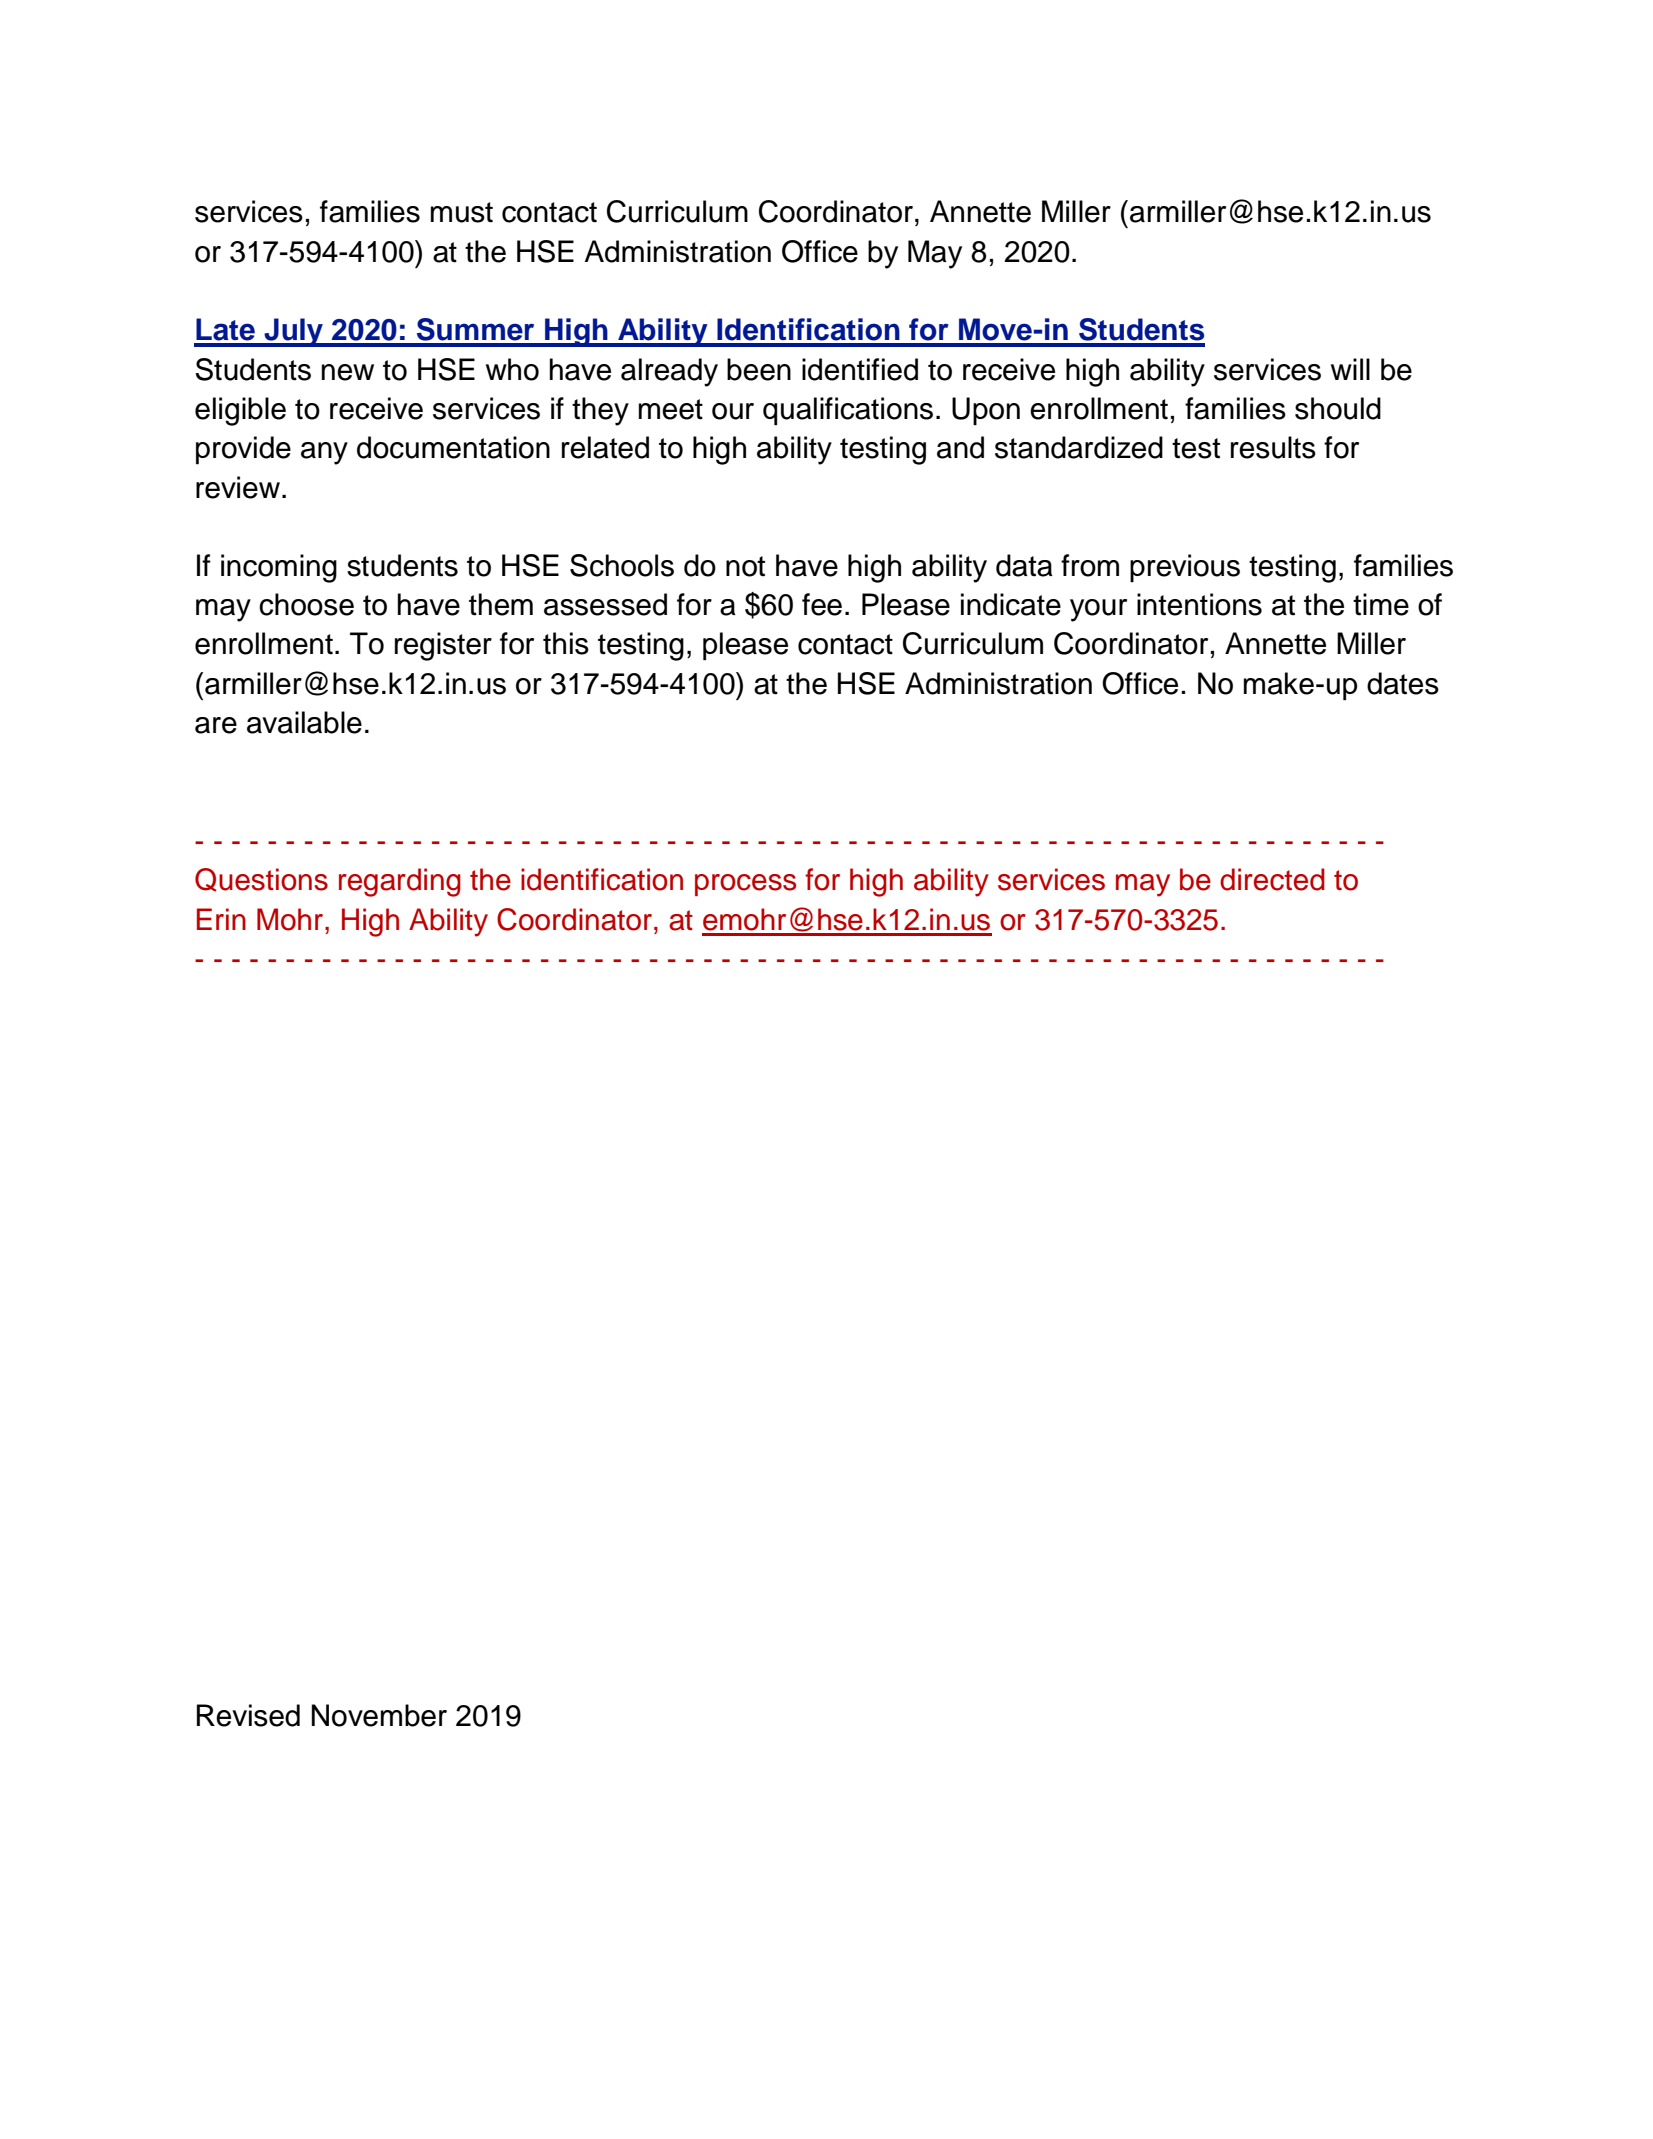 This screenshot has height=2139, width=1653. I want to click on directed, so click(1272, 879).
